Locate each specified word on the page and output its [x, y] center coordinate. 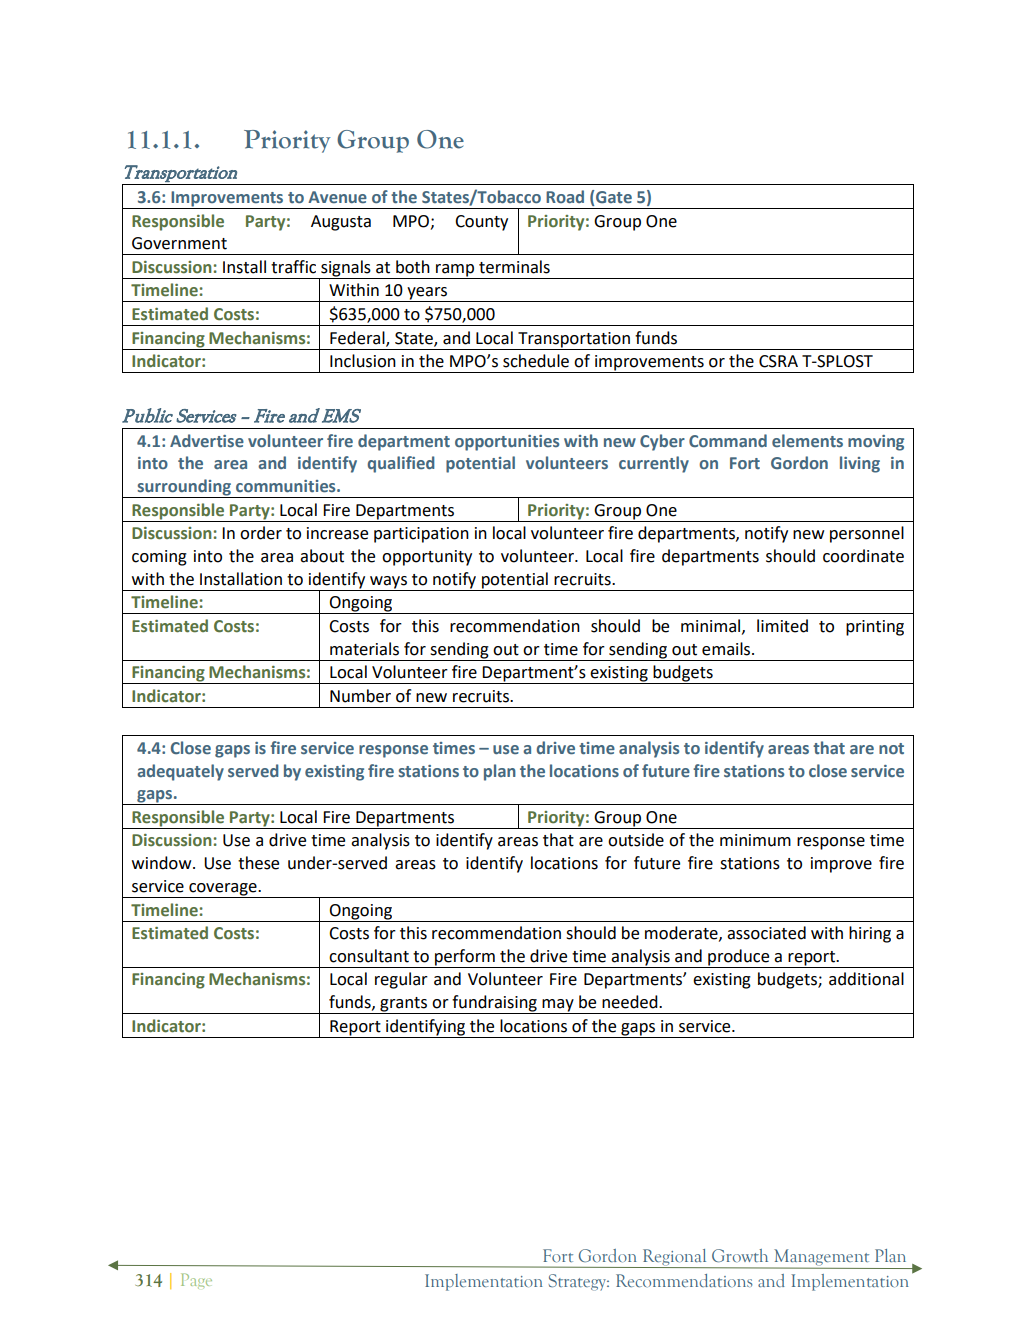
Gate [614, 197]
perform [465, 958]
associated [766, 933]
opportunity [427, 558]
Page [196, 1281]
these [258, 863]
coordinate [863, 556]
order [261, 533]
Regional [674, 1258]
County [481, 223]
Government [179, 243]
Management [820, 1258]
